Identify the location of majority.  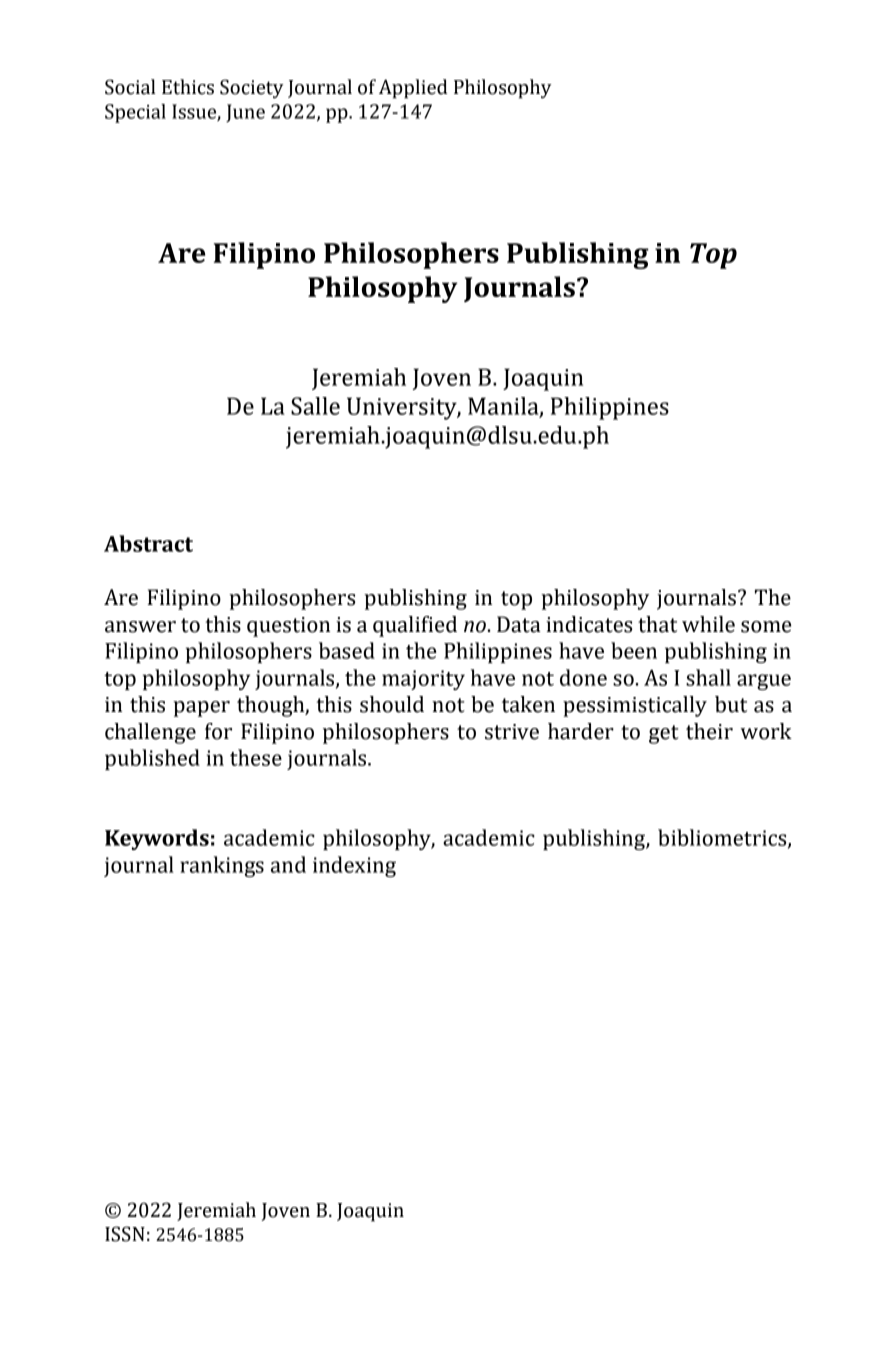
(423, 680).
